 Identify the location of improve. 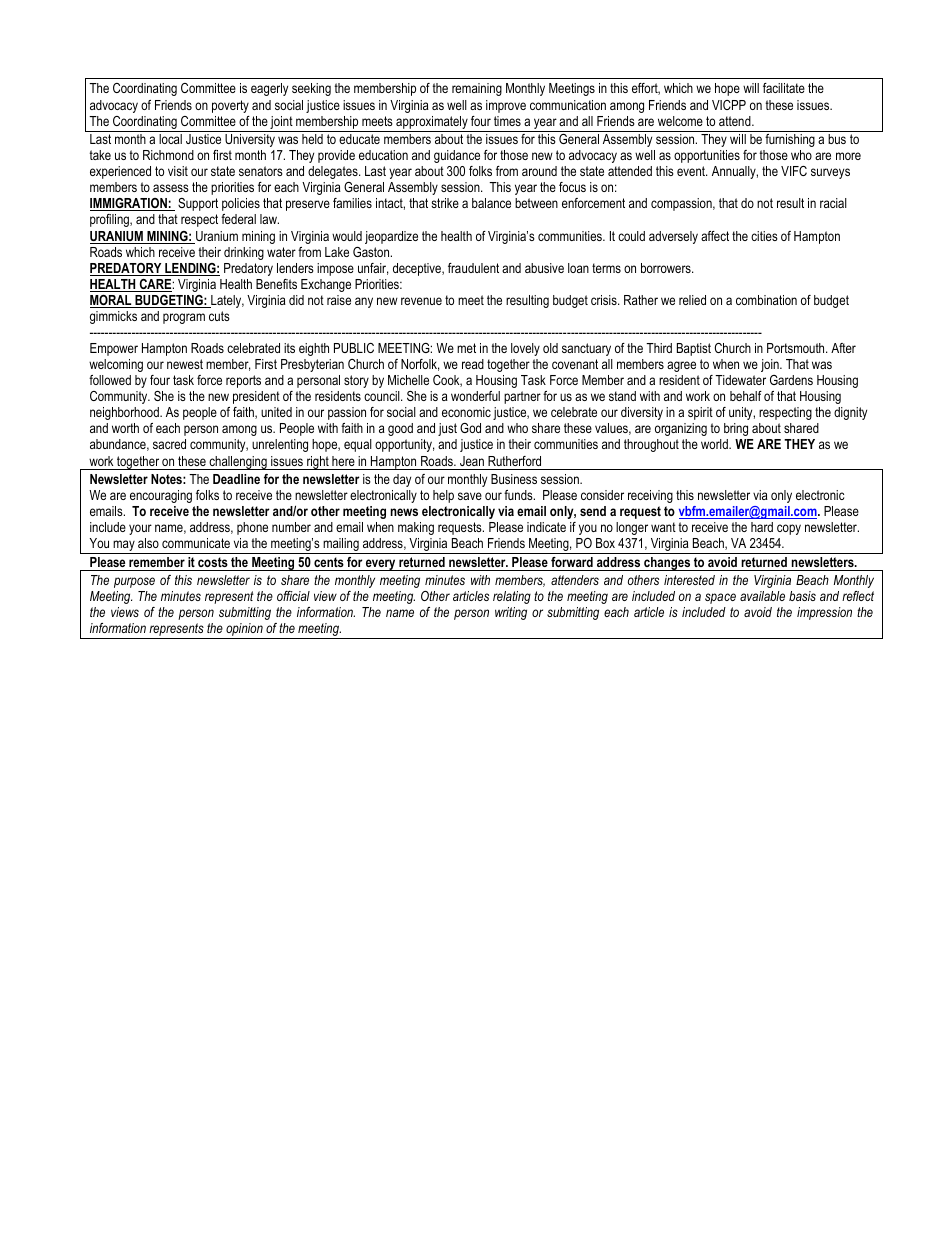
(506, 106).
